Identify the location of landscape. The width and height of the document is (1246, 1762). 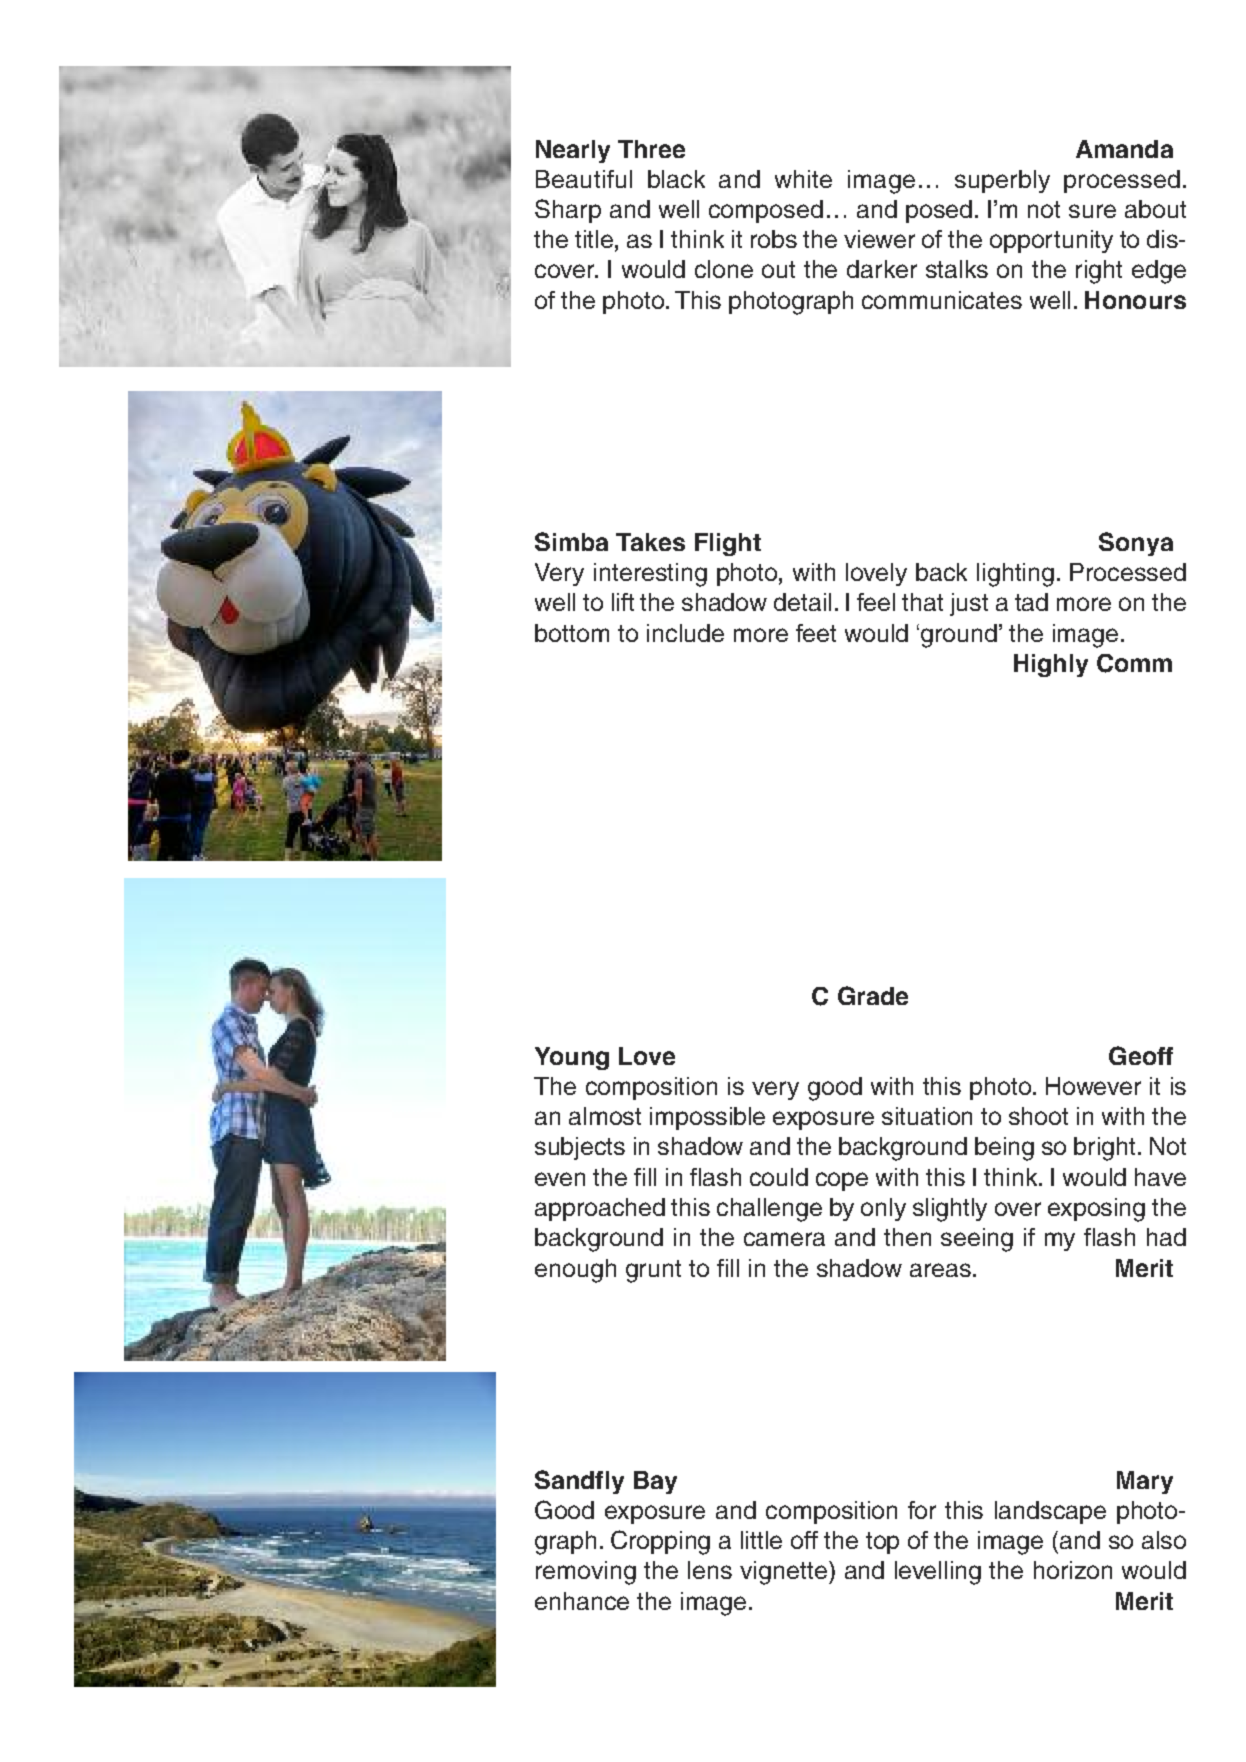
(1050, 1512).
